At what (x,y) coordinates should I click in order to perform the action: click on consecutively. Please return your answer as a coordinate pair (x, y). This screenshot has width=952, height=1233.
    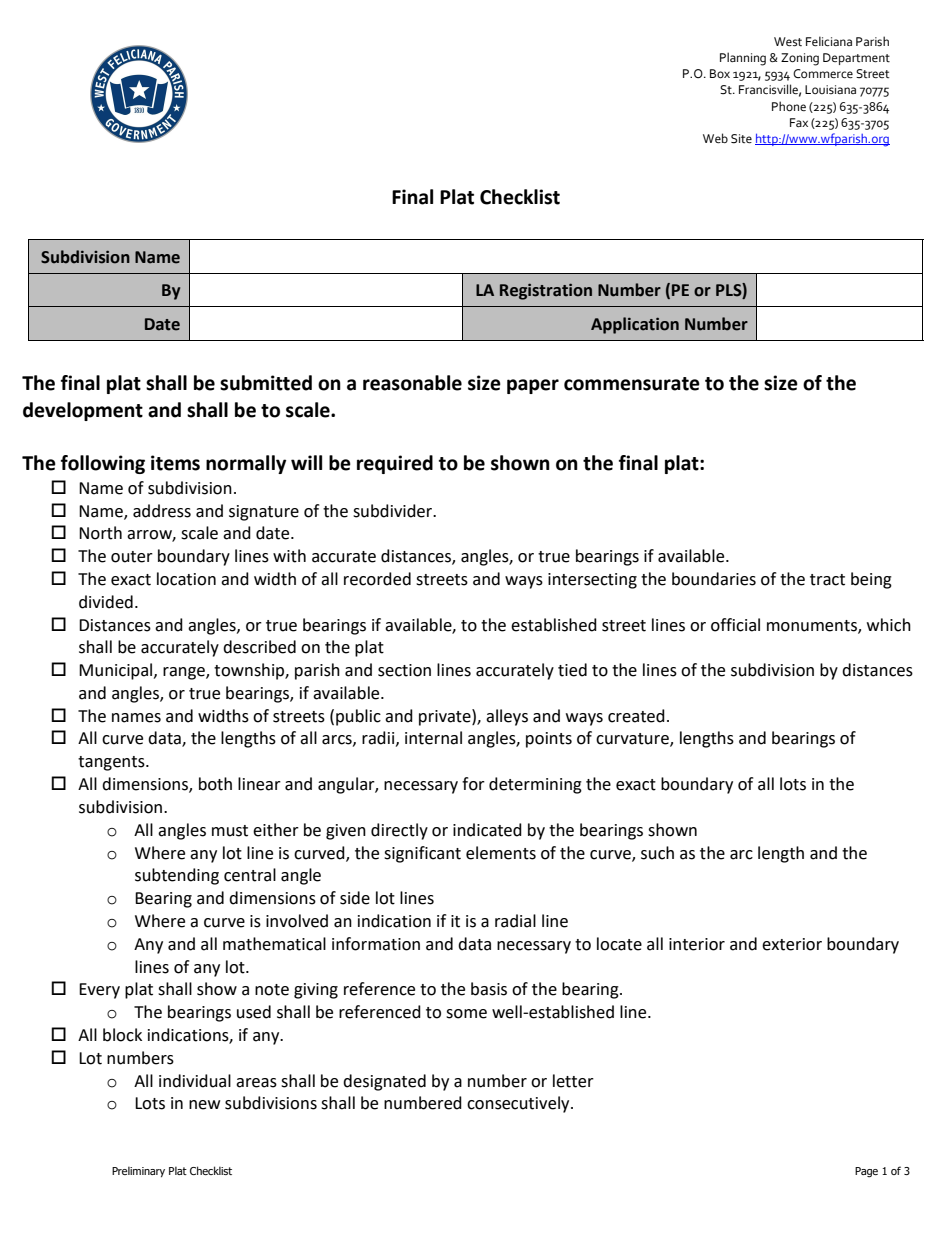
    Looking at the image, I should click on (519, 1104).
